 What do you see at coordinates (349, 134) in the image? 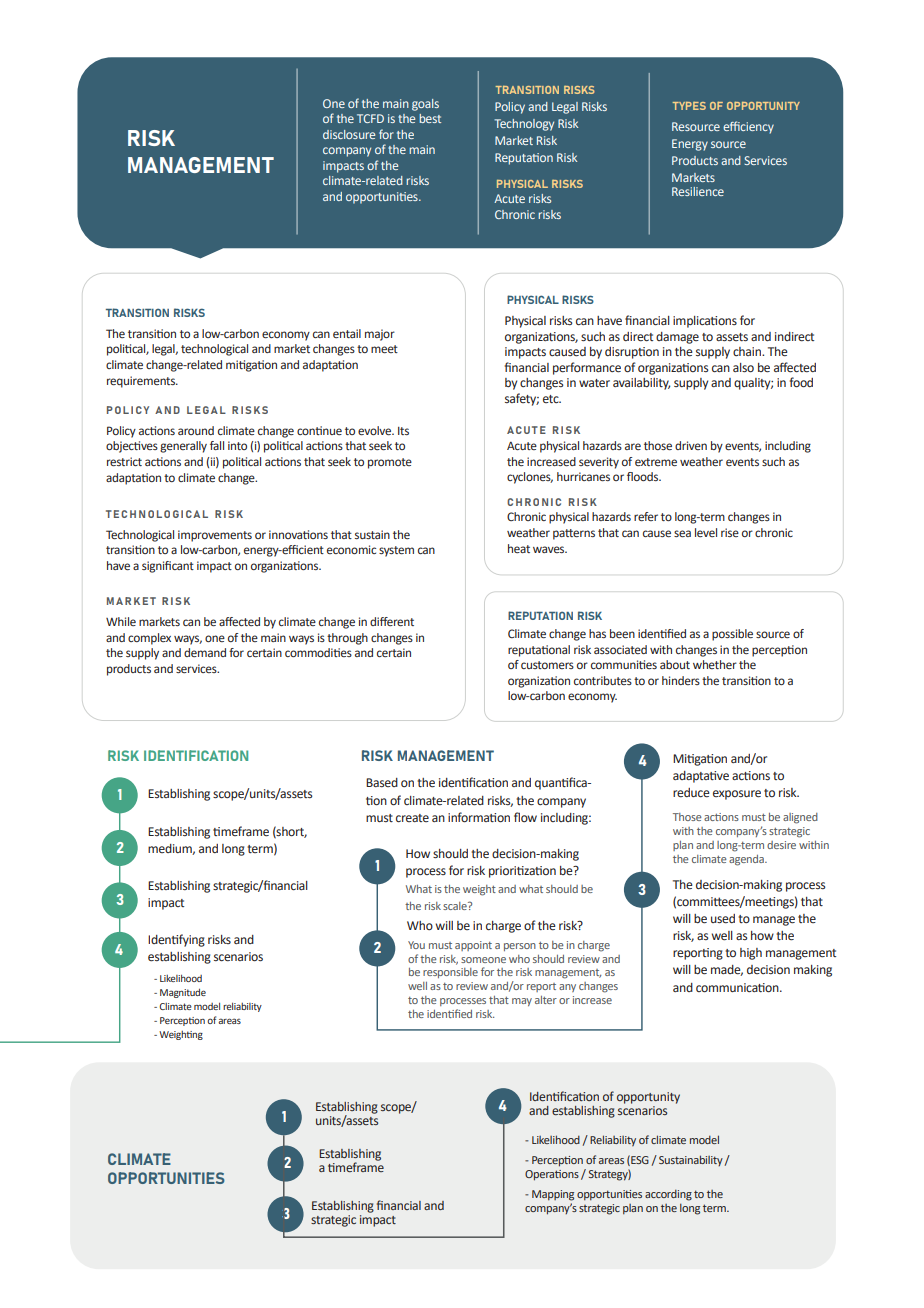
I see `disclosure` at bounding box center [349, 134].
